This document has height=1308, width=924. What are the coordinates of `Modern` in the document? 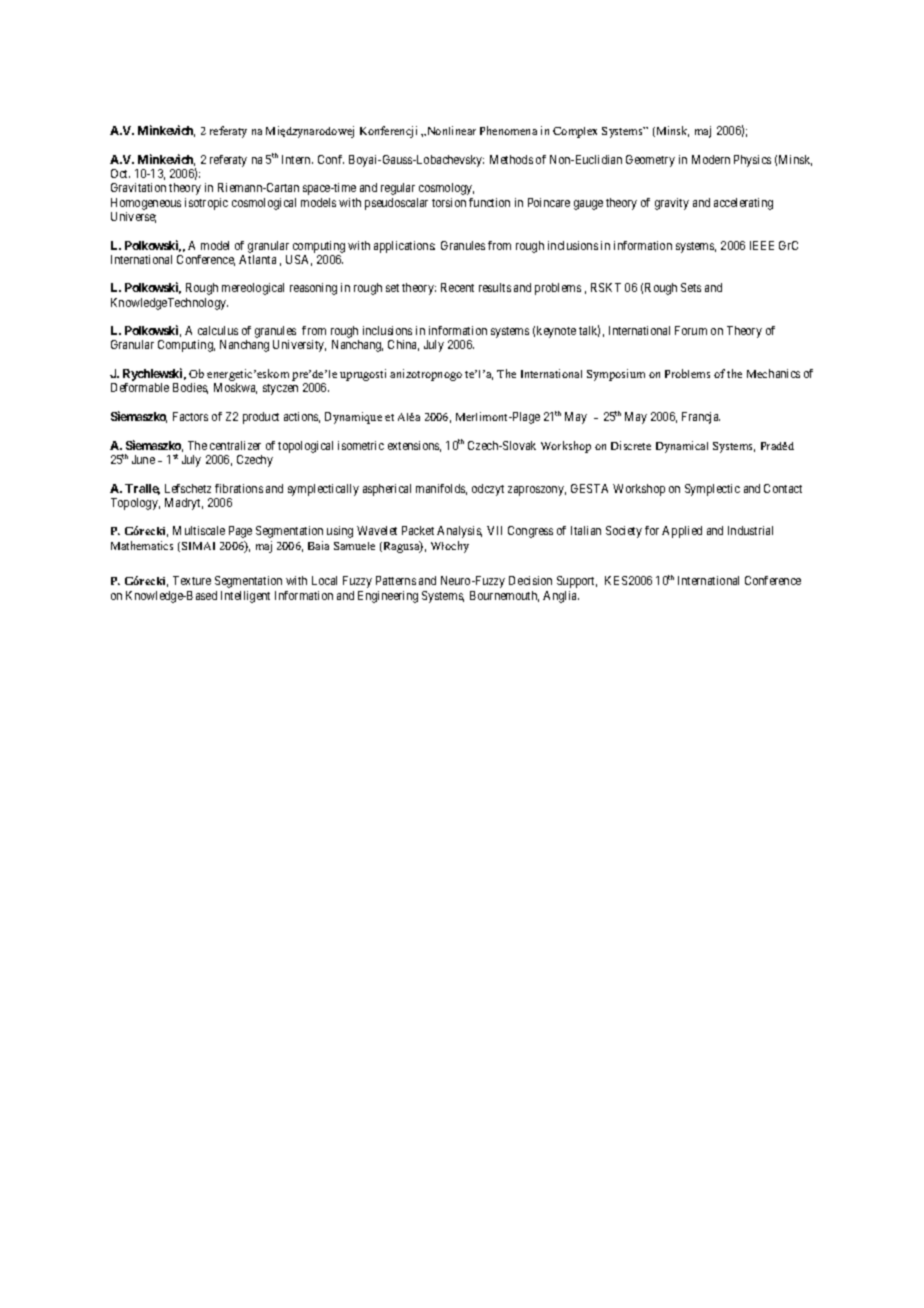 It's located at (711, 159).
